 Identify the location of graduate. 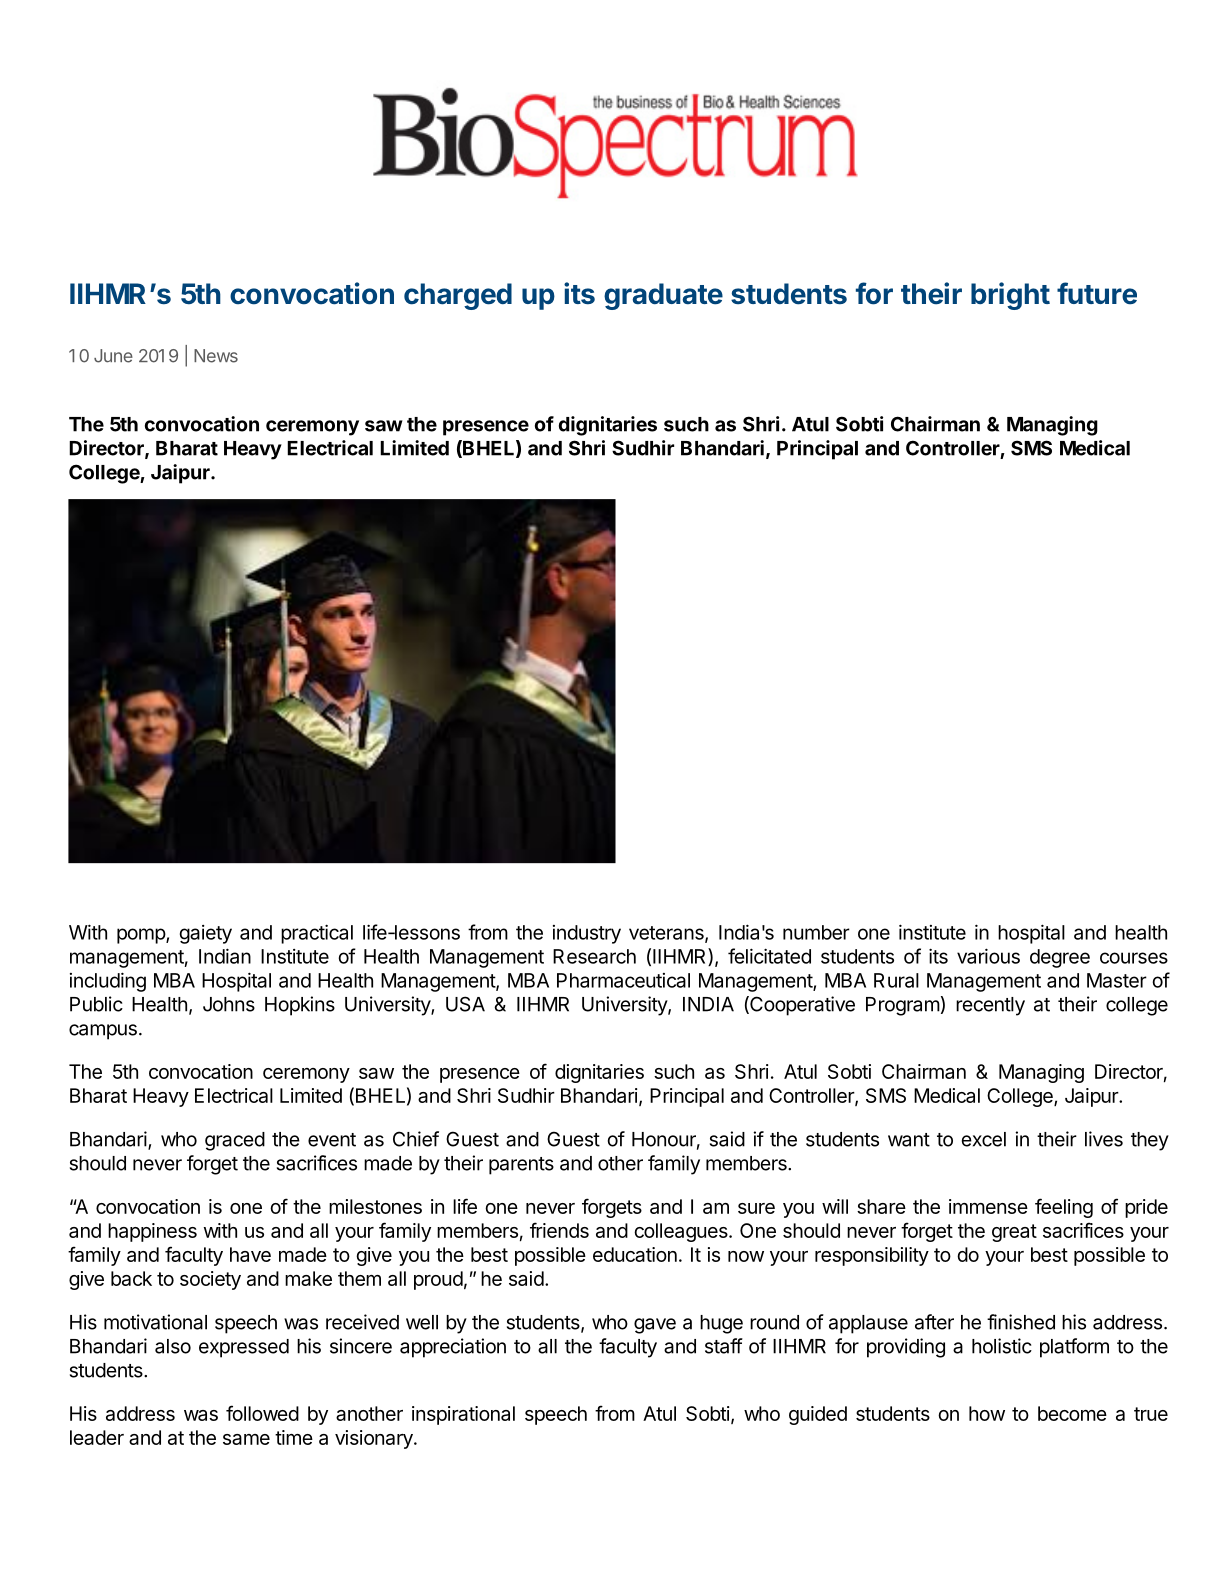
(663, 296).
